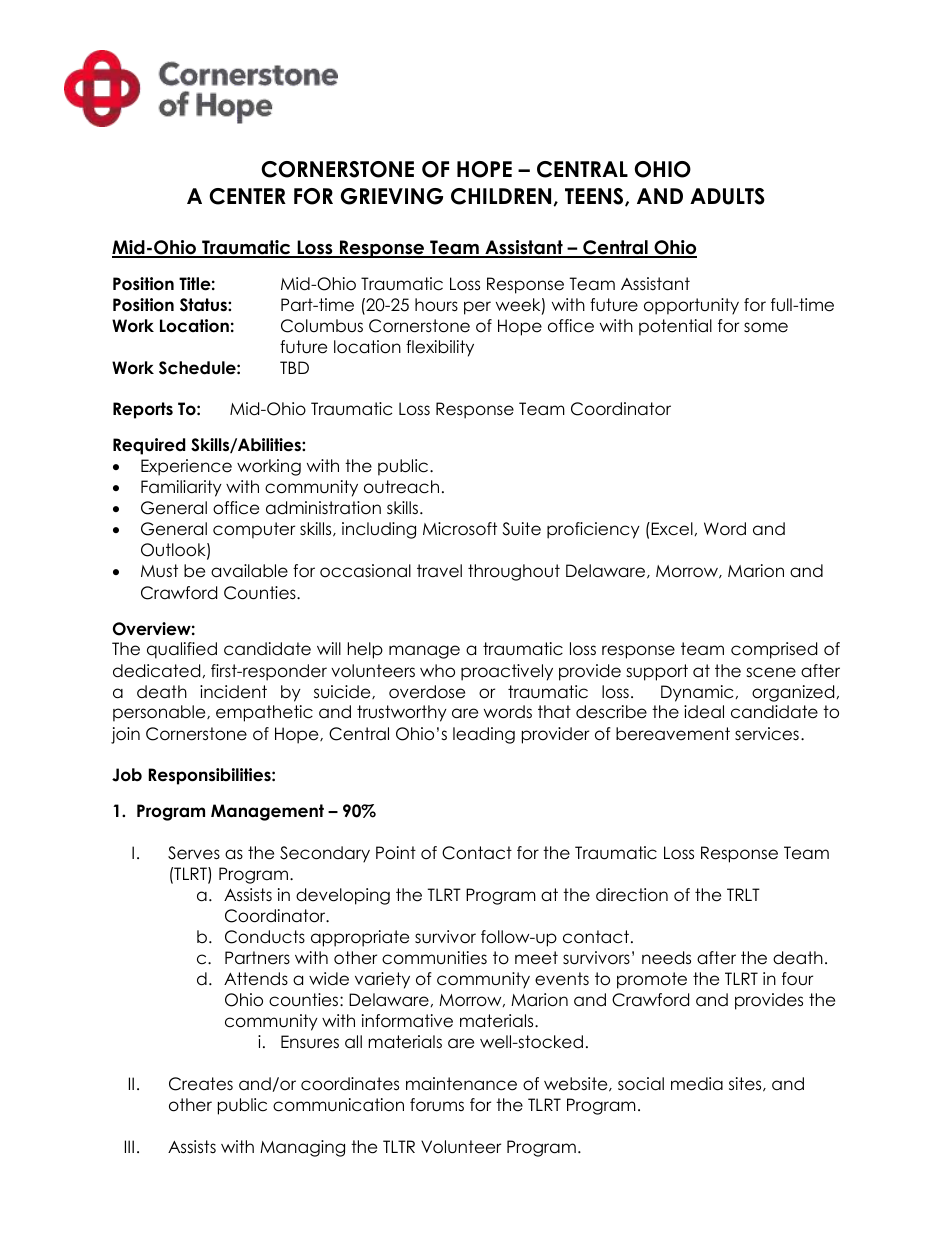 The width and height of the page is (952, 1233). Describe the element at coordinates (697, 693) in the page. I see `Dynamic` at that location.
